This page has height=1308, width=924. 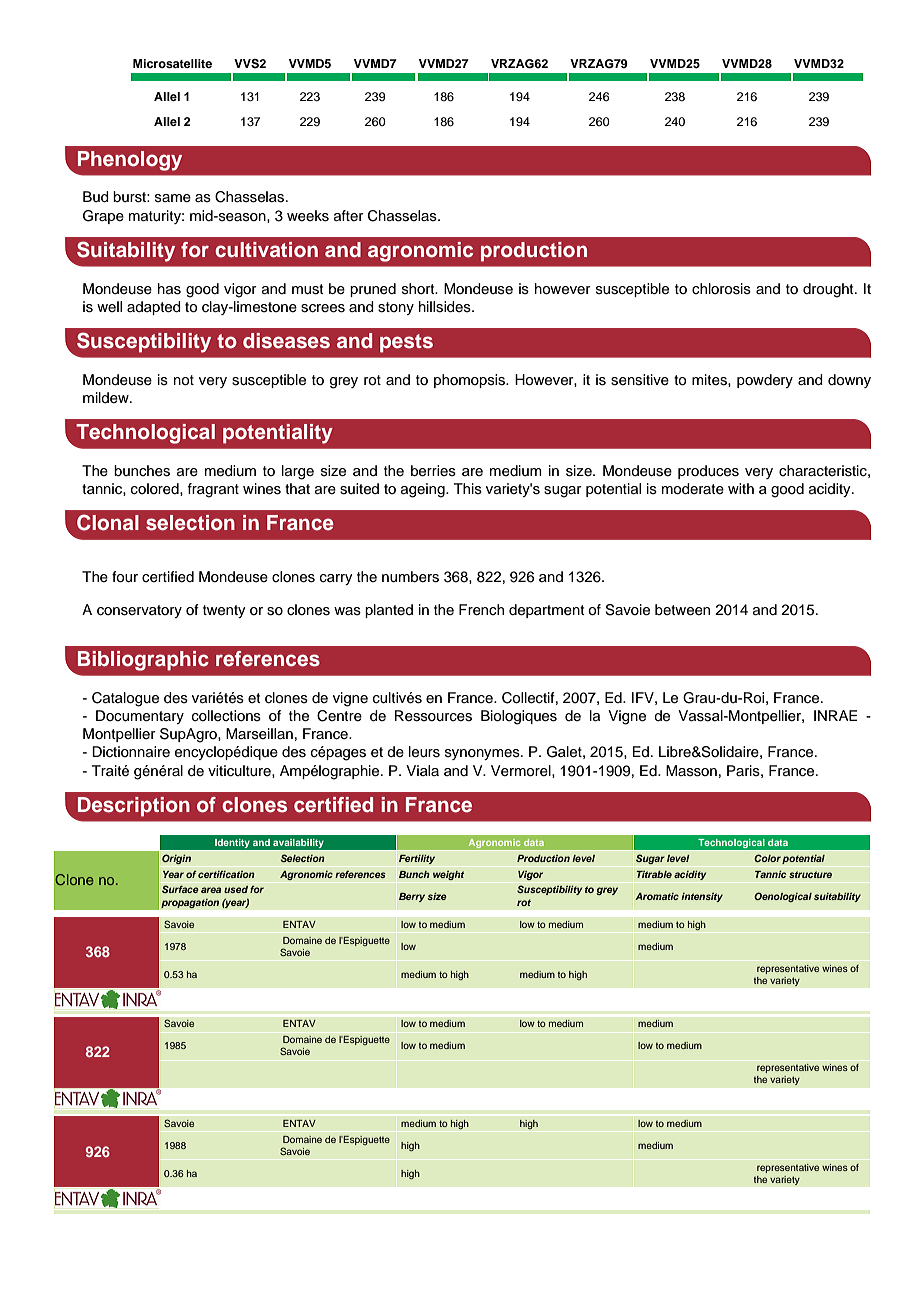 What do you see at coordinates (721, 289) in the page?
I see `chlorosis` at bounding box center [721, 289].
